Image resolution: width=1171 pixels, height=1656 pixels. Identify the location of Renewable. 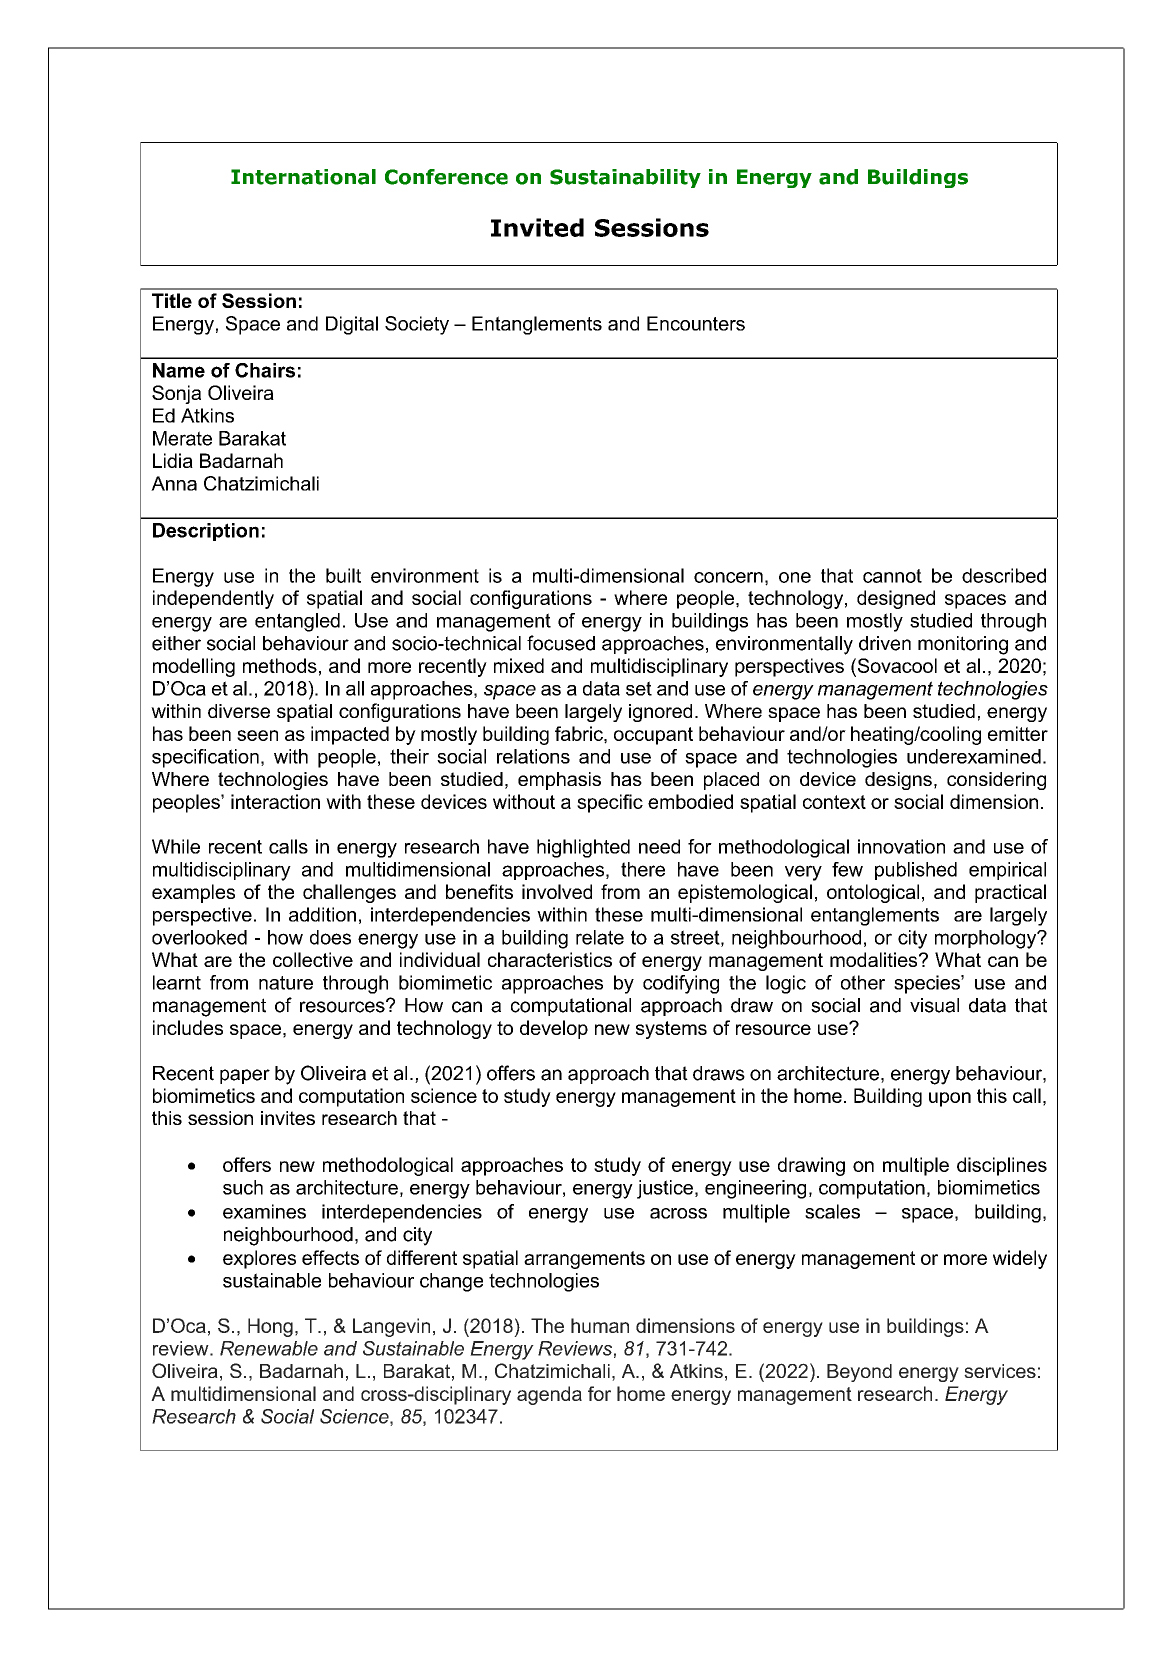
(269, 1348).
